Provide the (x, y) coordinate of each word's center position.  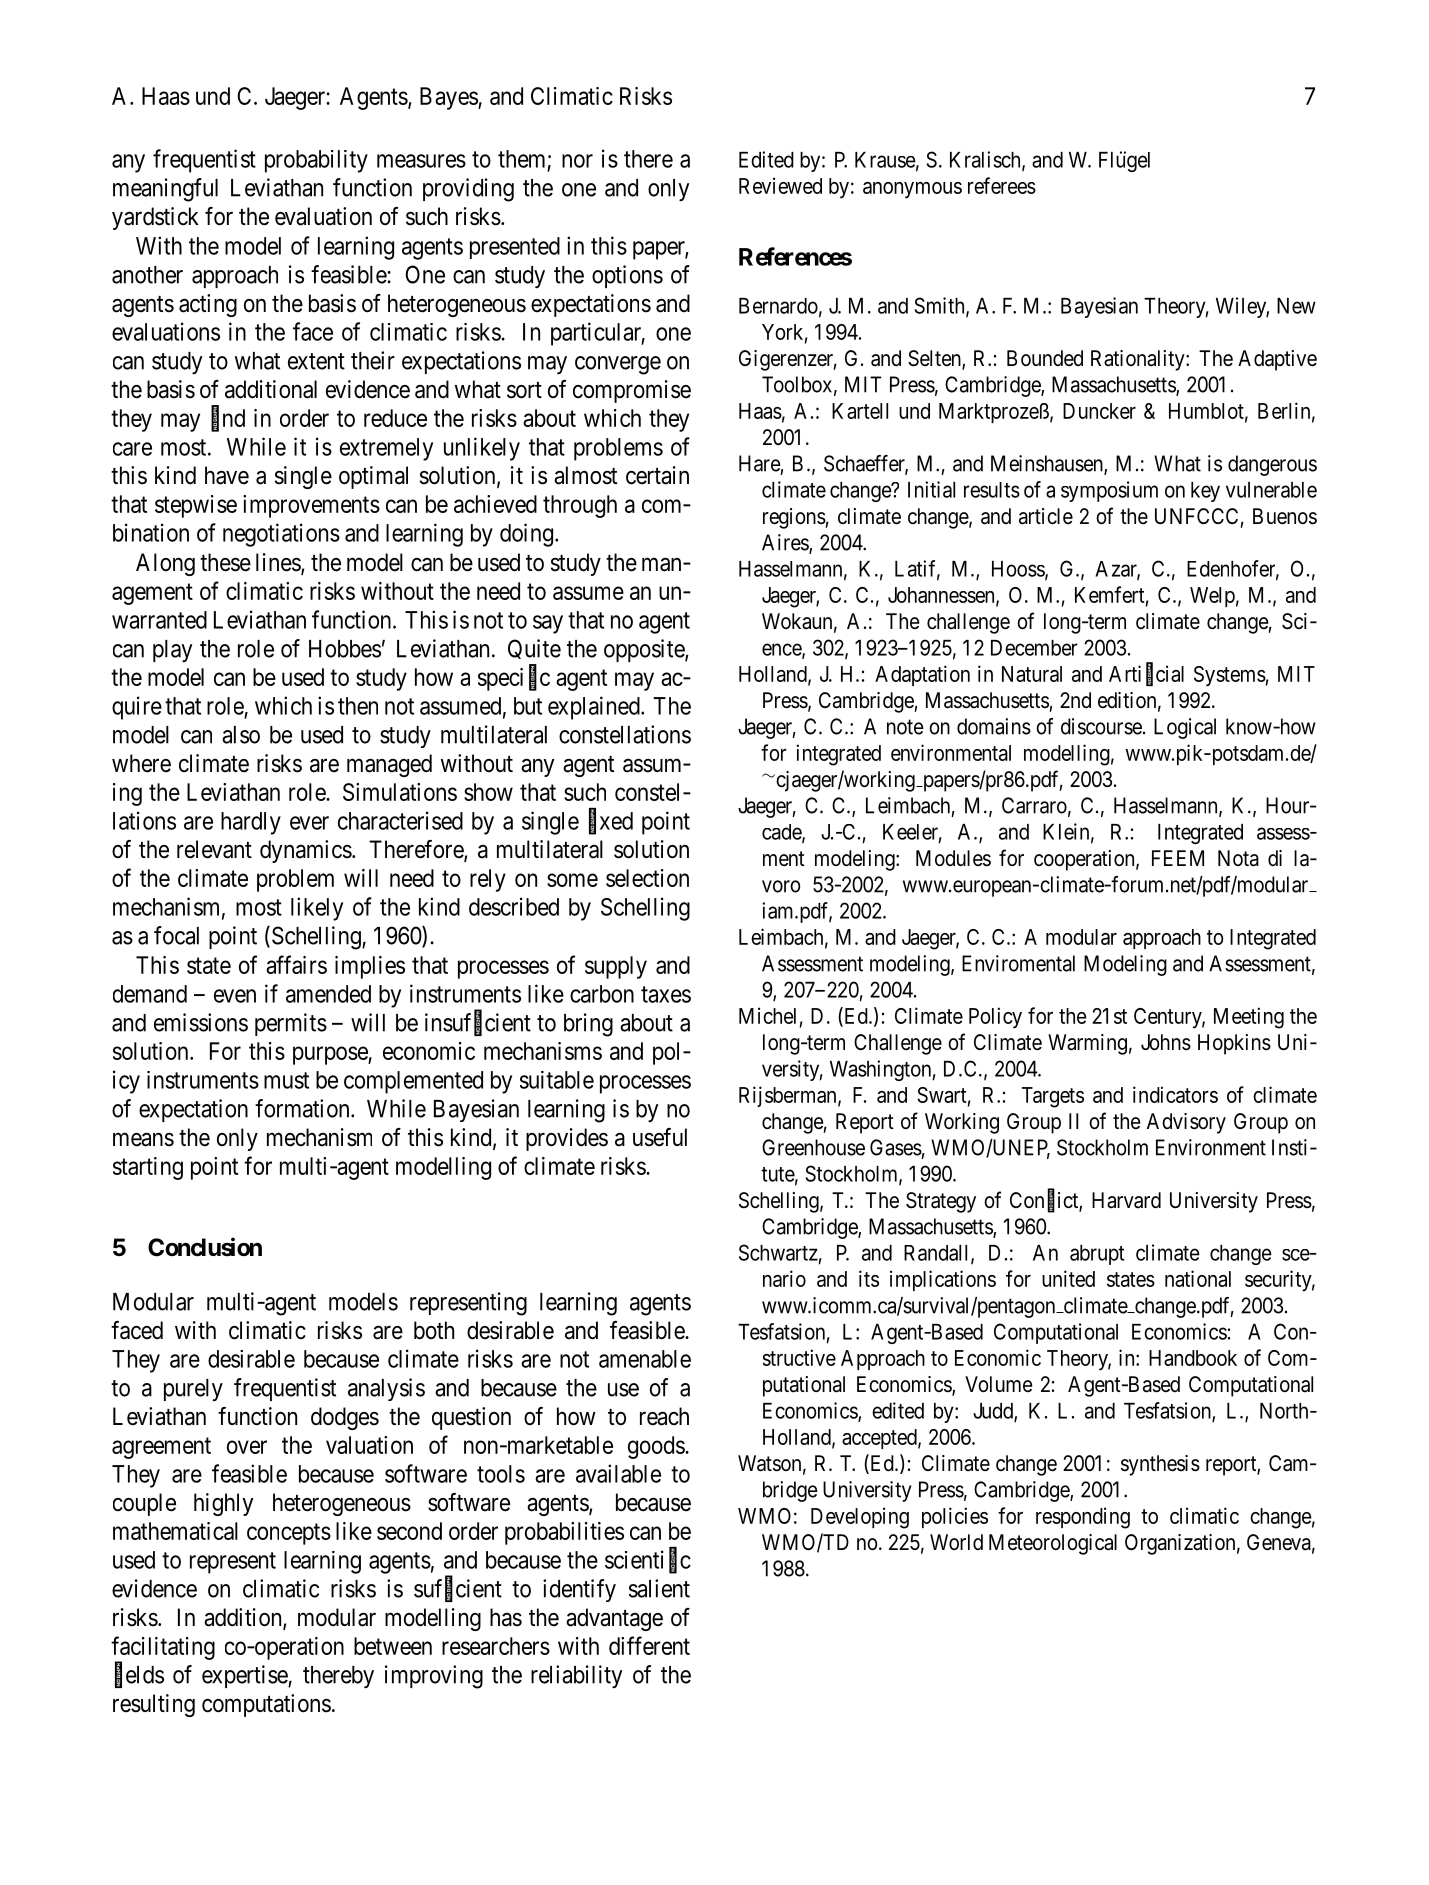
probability (316, 161)
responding (1083, 1518)
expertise (245, 1676)
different (649, 1645)
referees (1002, 185)
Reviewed (780, 185)
